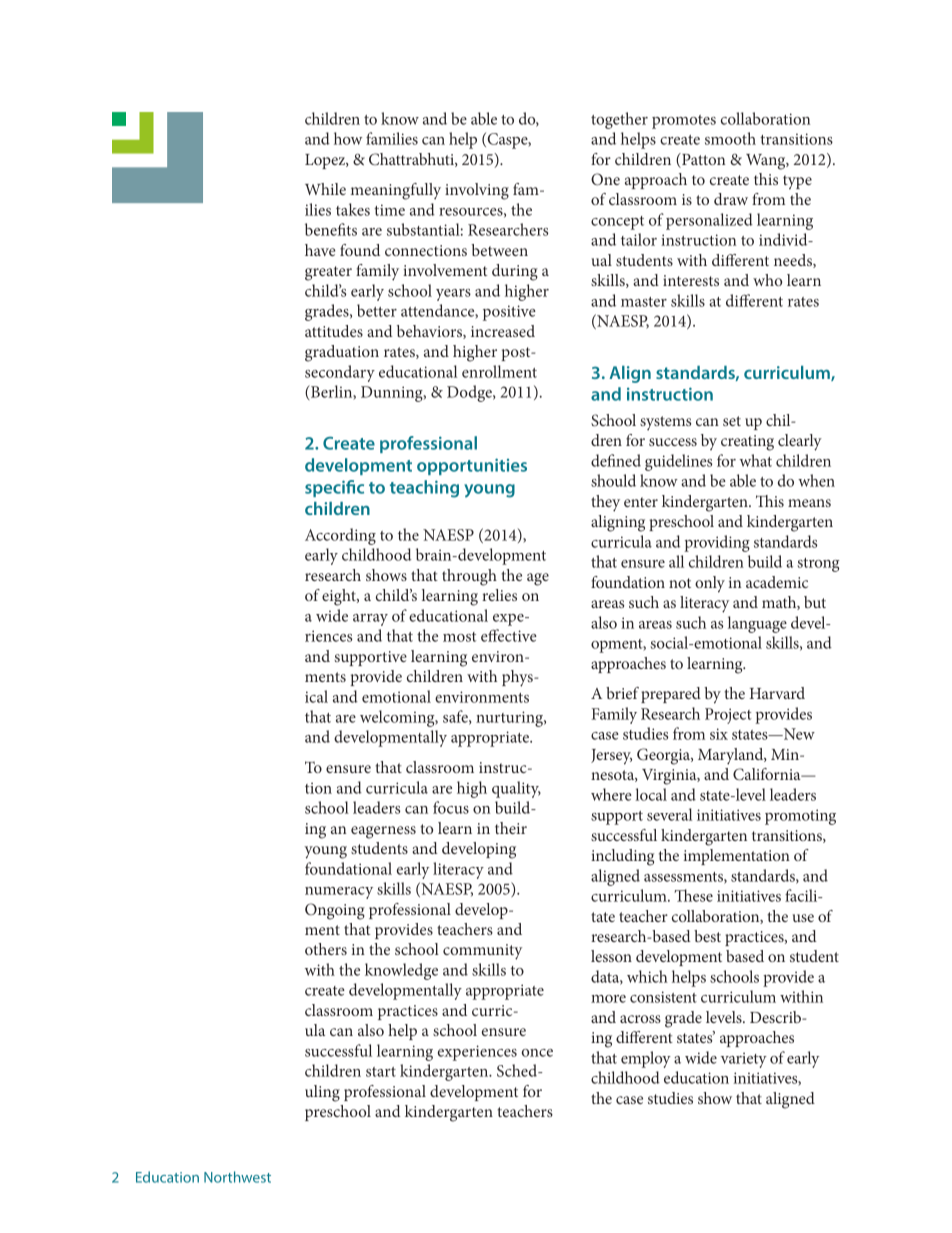 The image size is (952, 1233). What do you see at coordinates (509, 635) in the screenshot?
I see `effective` at bounding box center [509, 635].
